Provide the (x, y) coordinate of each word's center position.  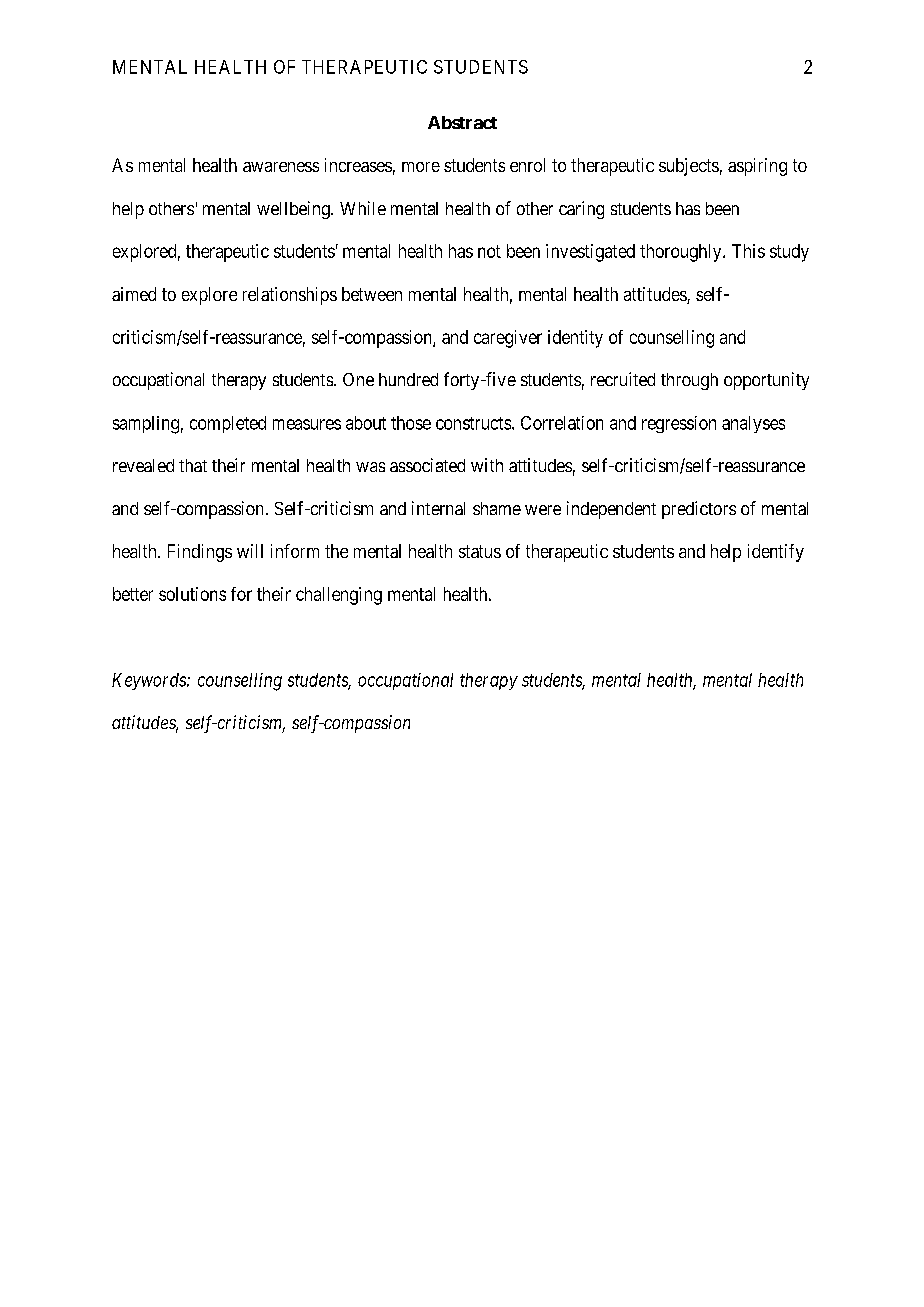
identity (575, 339)
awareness (281, 167)
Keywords (150, 681)
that (193, 465)
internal (438, 508)
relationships (290, 296)
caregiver (508, 339)
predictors (699, 510)
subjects (689, 167)
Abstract (462, 122)
